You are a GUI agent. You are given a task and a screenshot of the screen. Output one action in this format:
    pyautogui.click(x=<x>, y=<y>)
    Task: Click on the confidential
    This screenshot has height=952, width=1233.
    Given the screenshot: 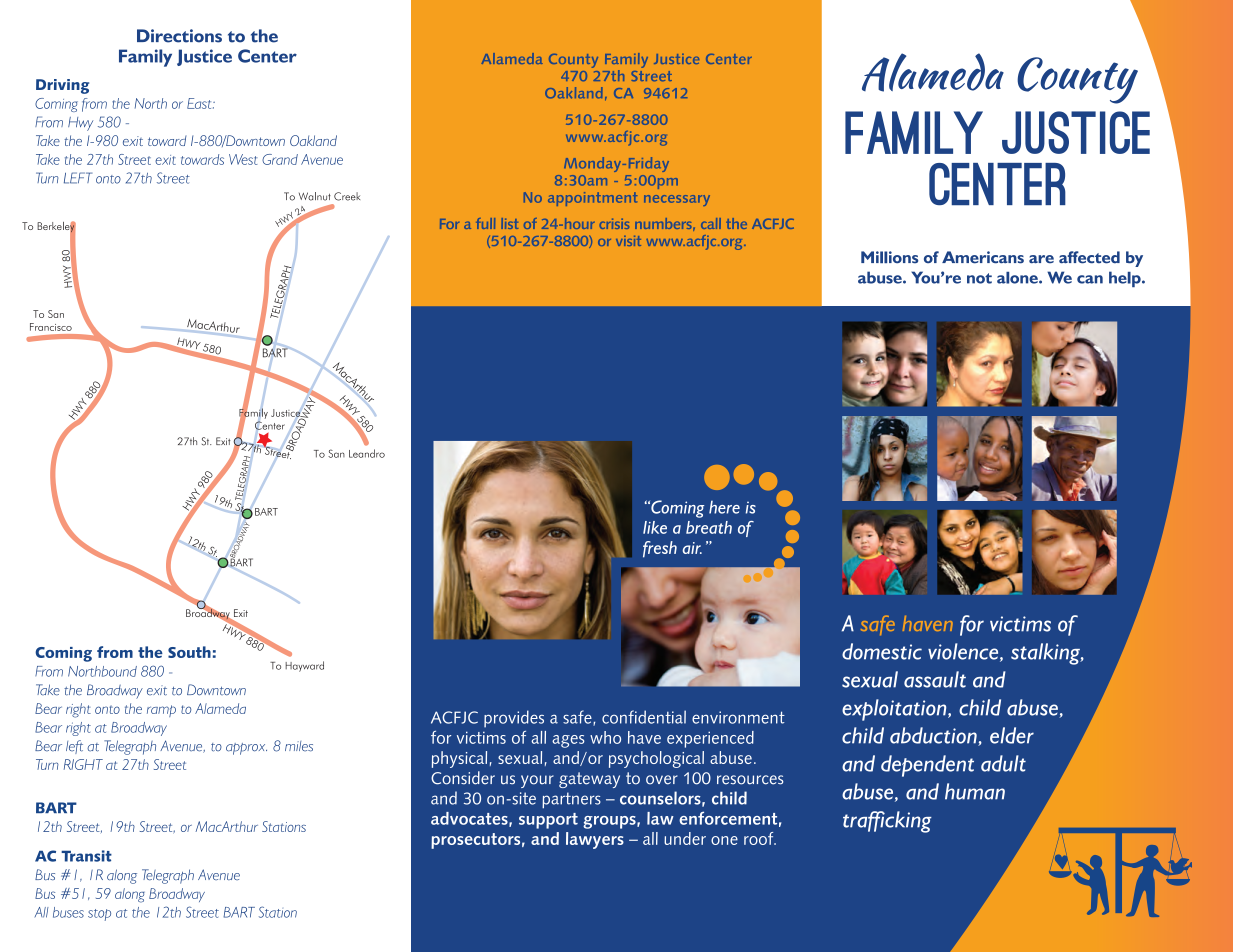 What is the action you would take?
    pyautogui.click(x=644, y=717)
